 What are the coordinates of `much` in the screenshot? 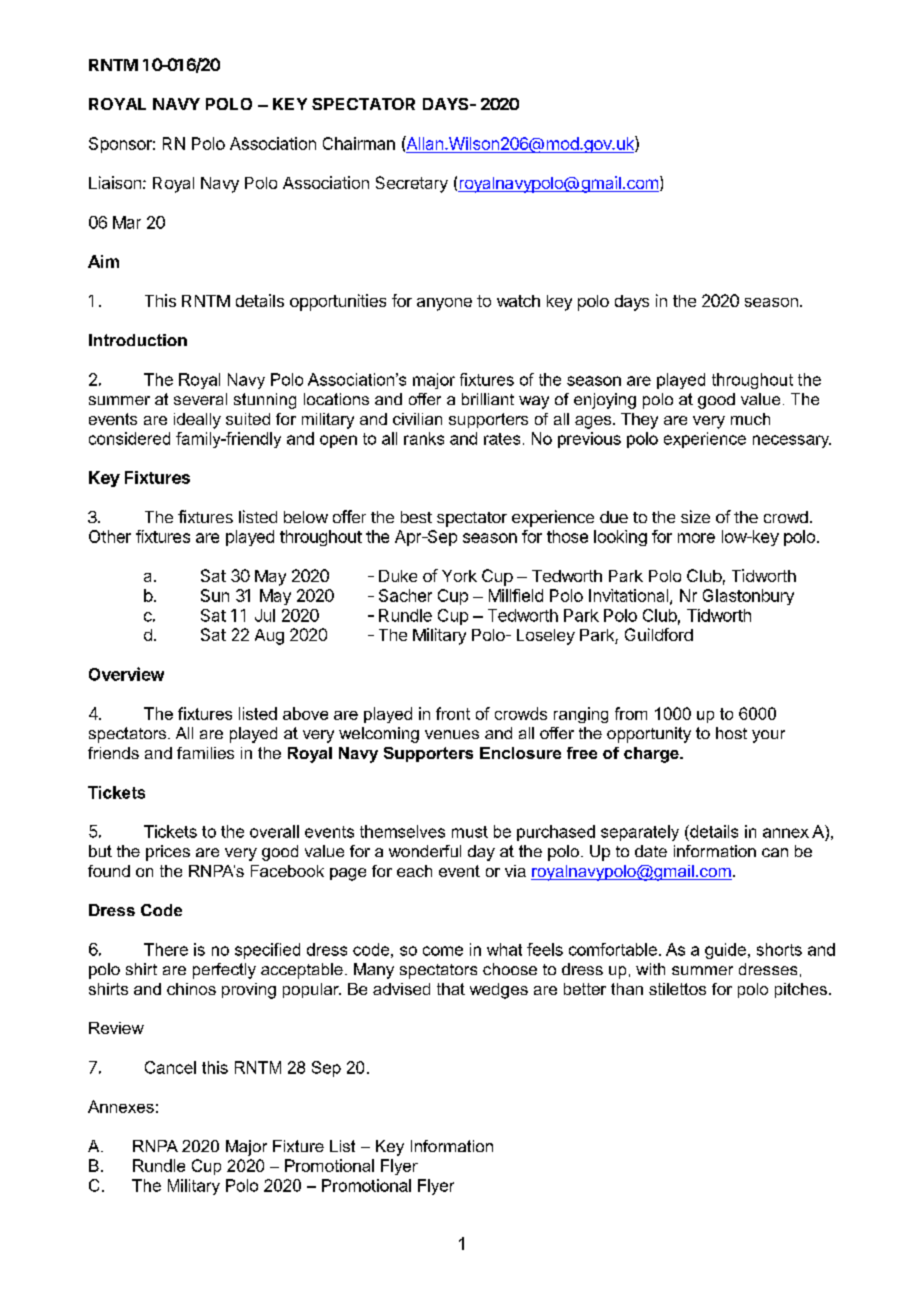 It's located at (750, 419).
